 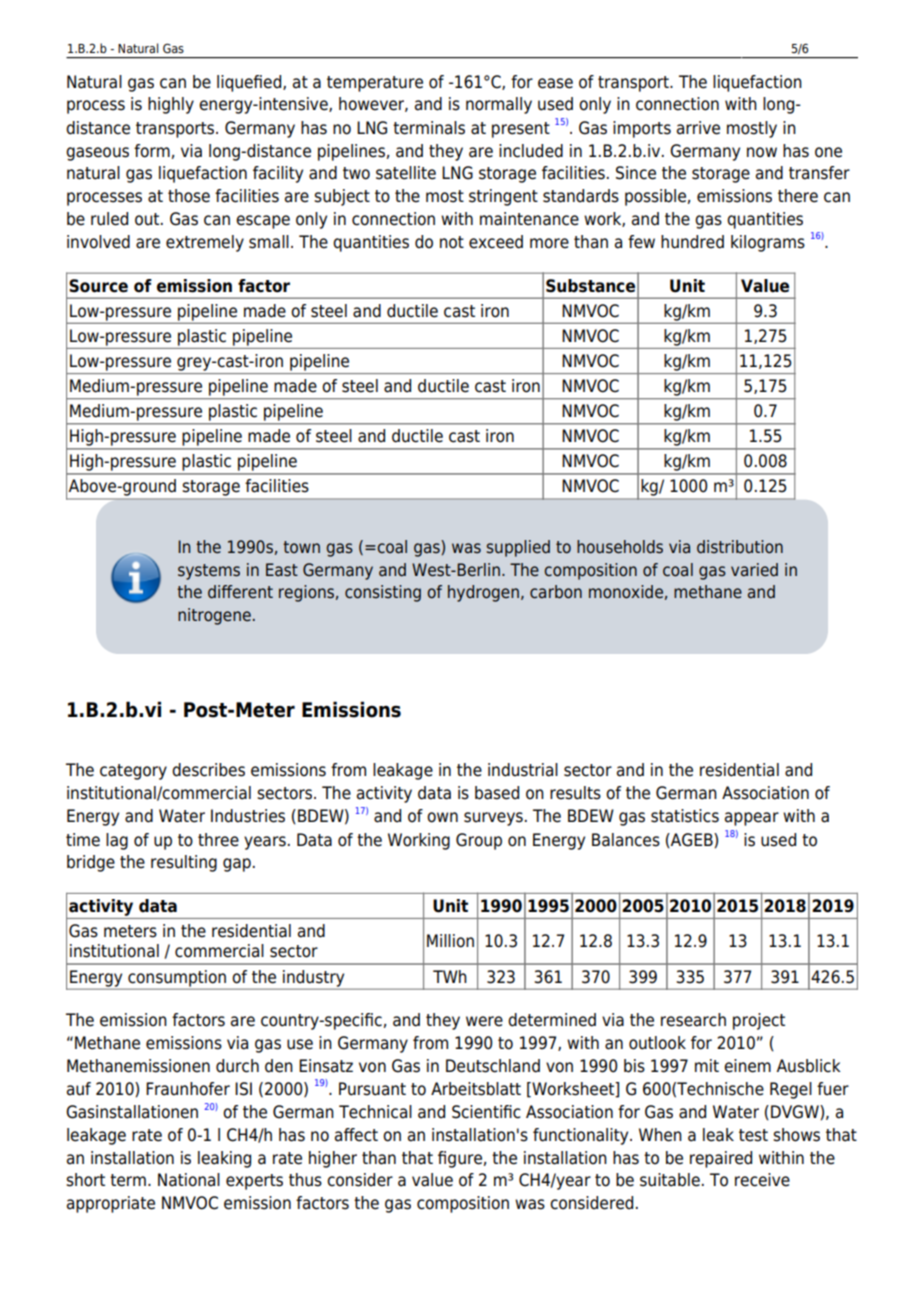 What do you see at coordinates (450, 941) in the screenshot?
I see `Million` at bounding box center [450, 941].
